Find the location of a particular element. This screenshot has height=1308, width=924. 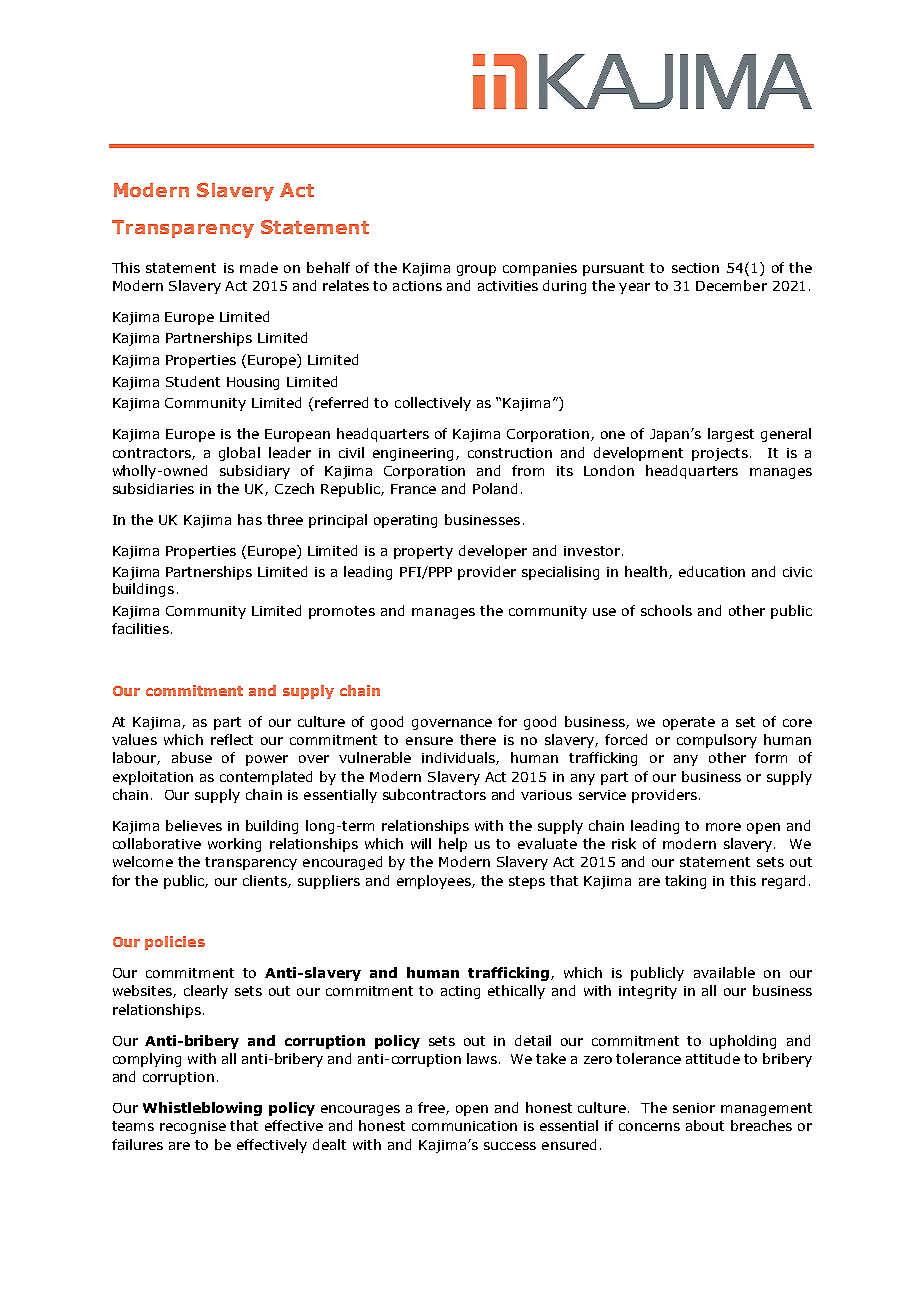

has is located at coordinates (250, 519).
